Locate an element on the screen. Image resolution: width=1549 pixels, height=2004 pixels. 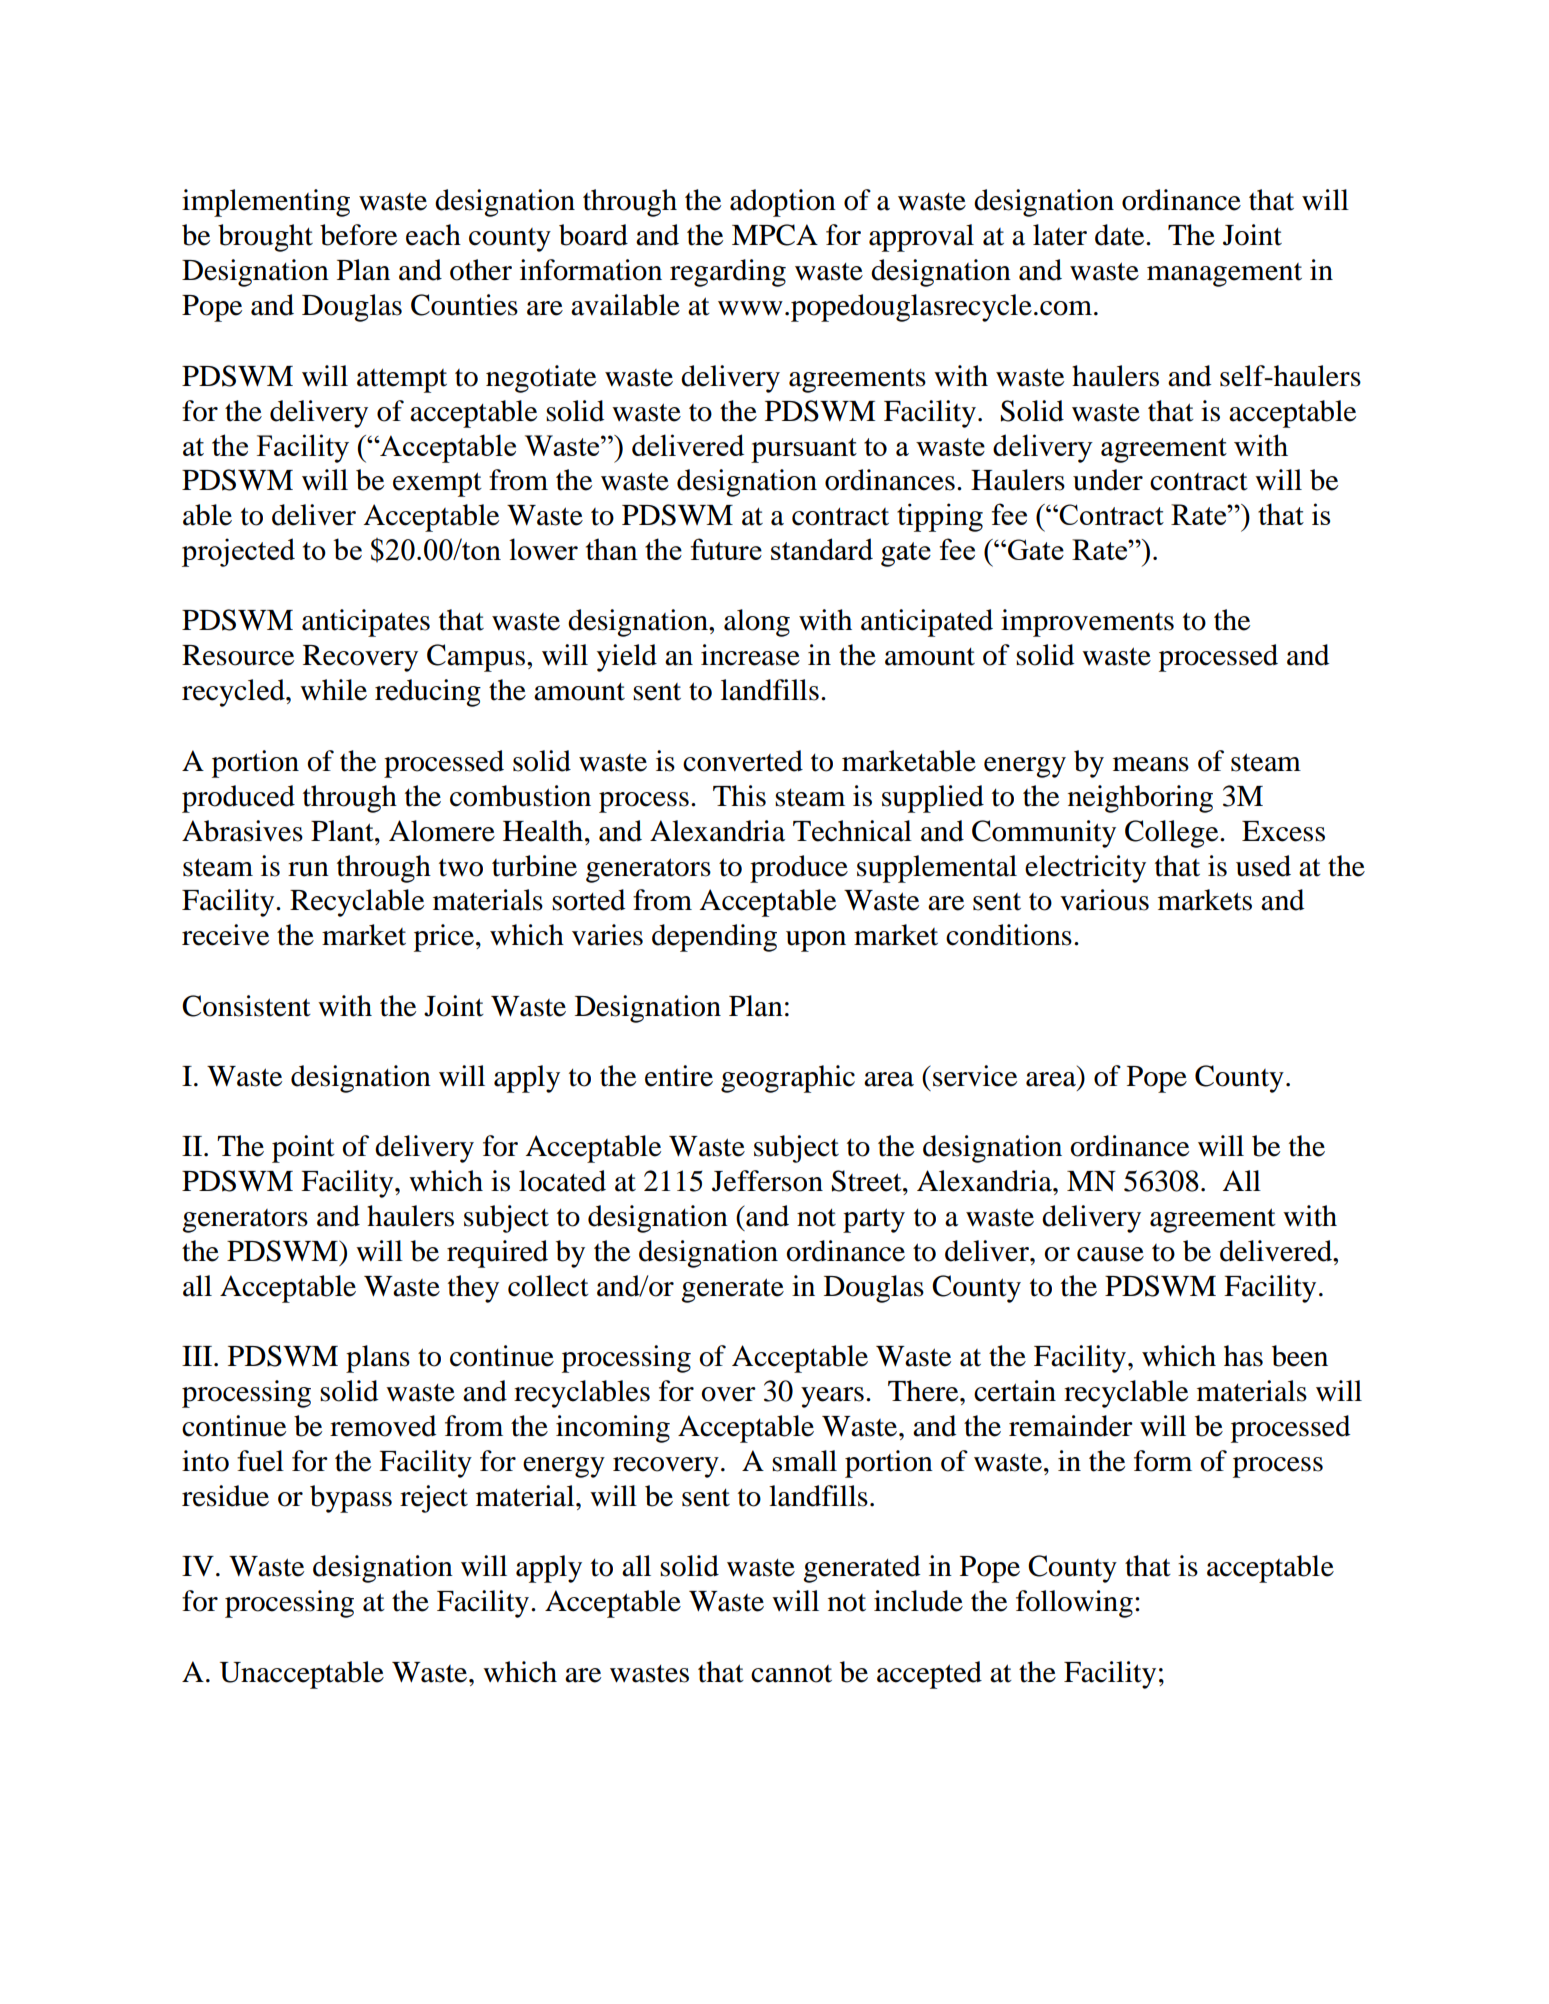
various is located at coordinates (1104, 900).
